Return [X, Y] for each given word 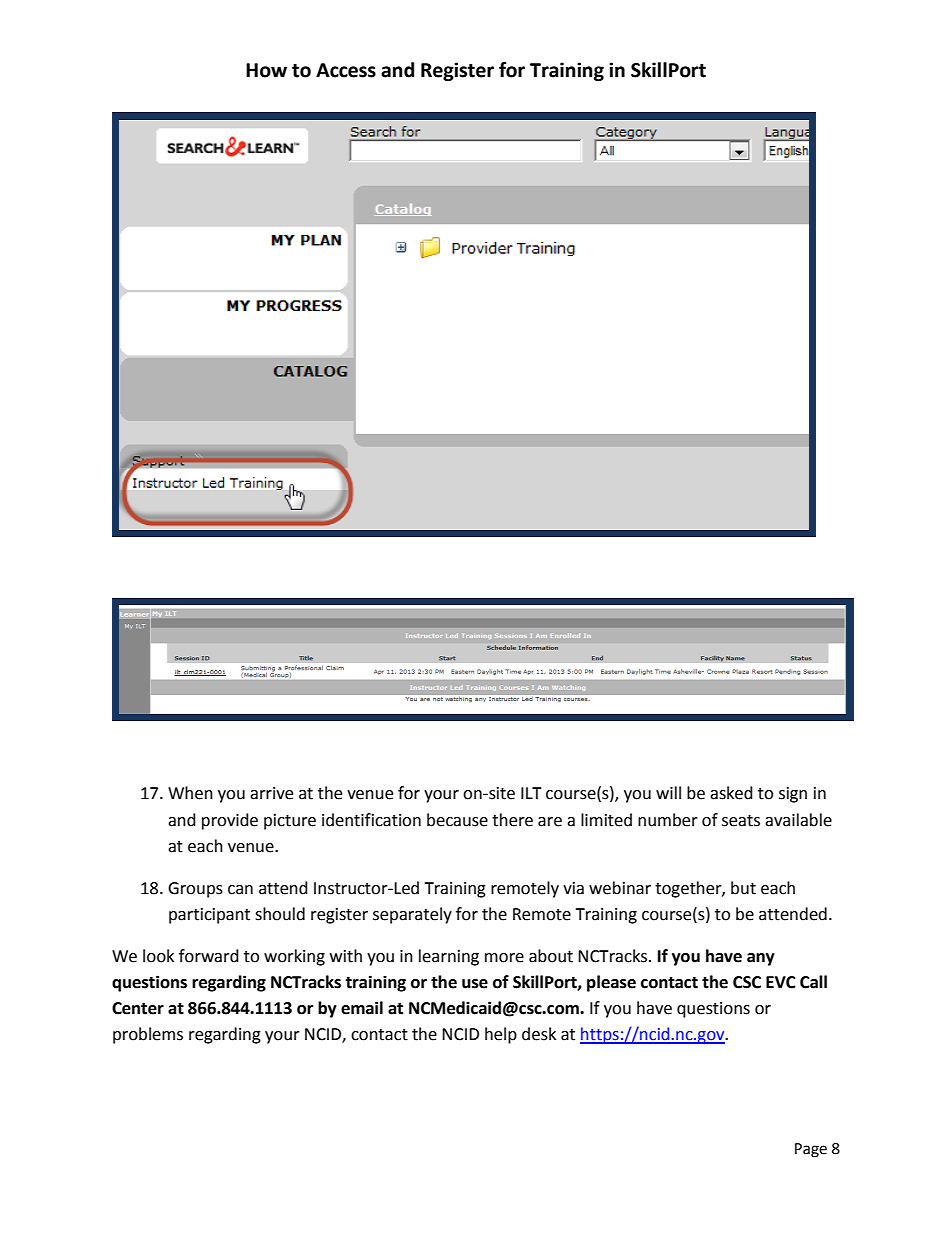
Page [811, 1150]
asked [731, 793]
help [501, 1035]
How [266, 70]
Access [346, 70]
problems [148, 1035]
